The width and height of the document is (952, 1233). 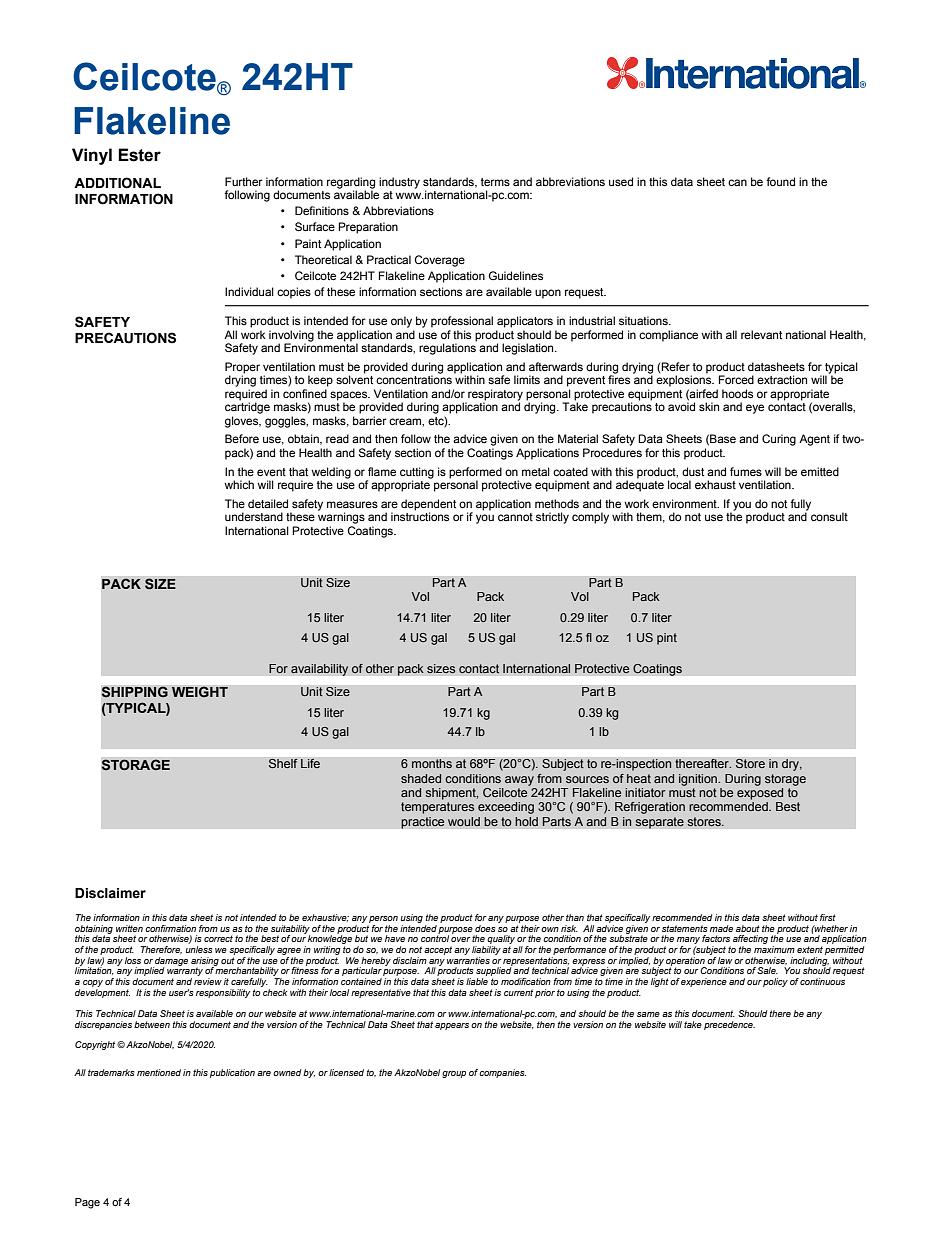 I want to click on would, so click(x=464, y=821).
